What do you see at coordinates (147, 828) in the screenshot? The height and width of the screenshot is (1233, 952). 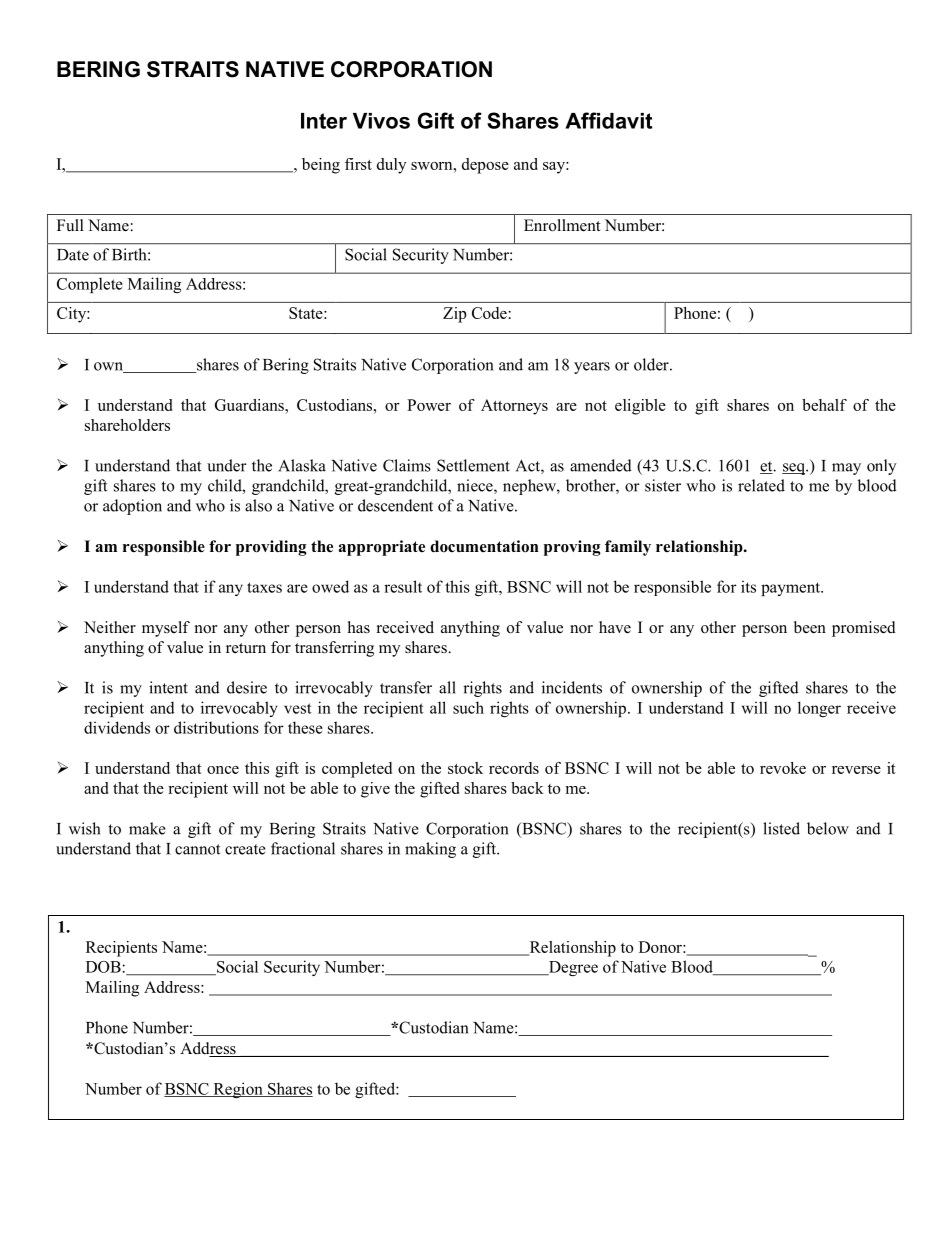 I see `make` at bounding box center [147, 828].
